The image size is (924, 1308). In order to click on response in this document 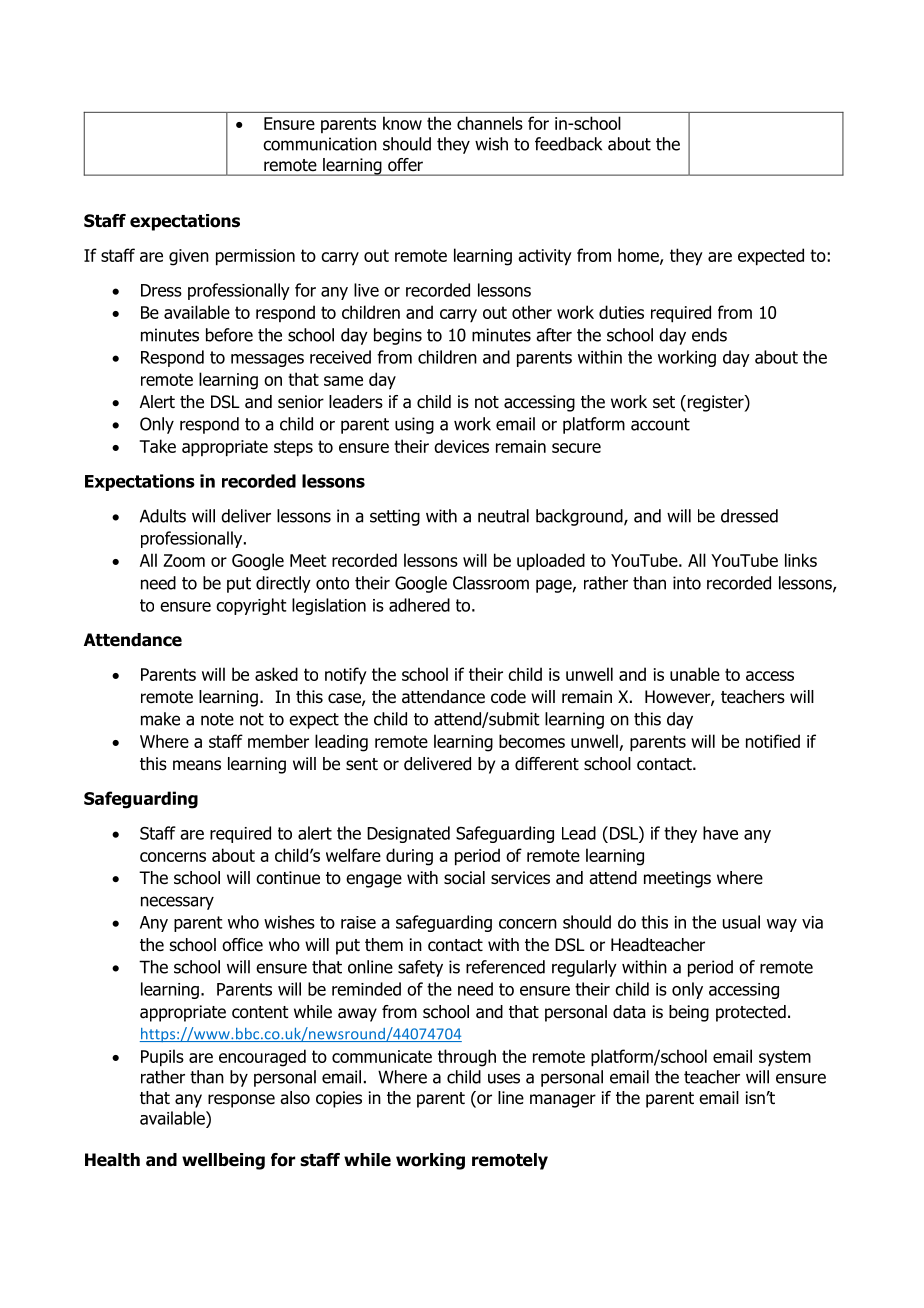, I will do `click(241, 1101)`.
